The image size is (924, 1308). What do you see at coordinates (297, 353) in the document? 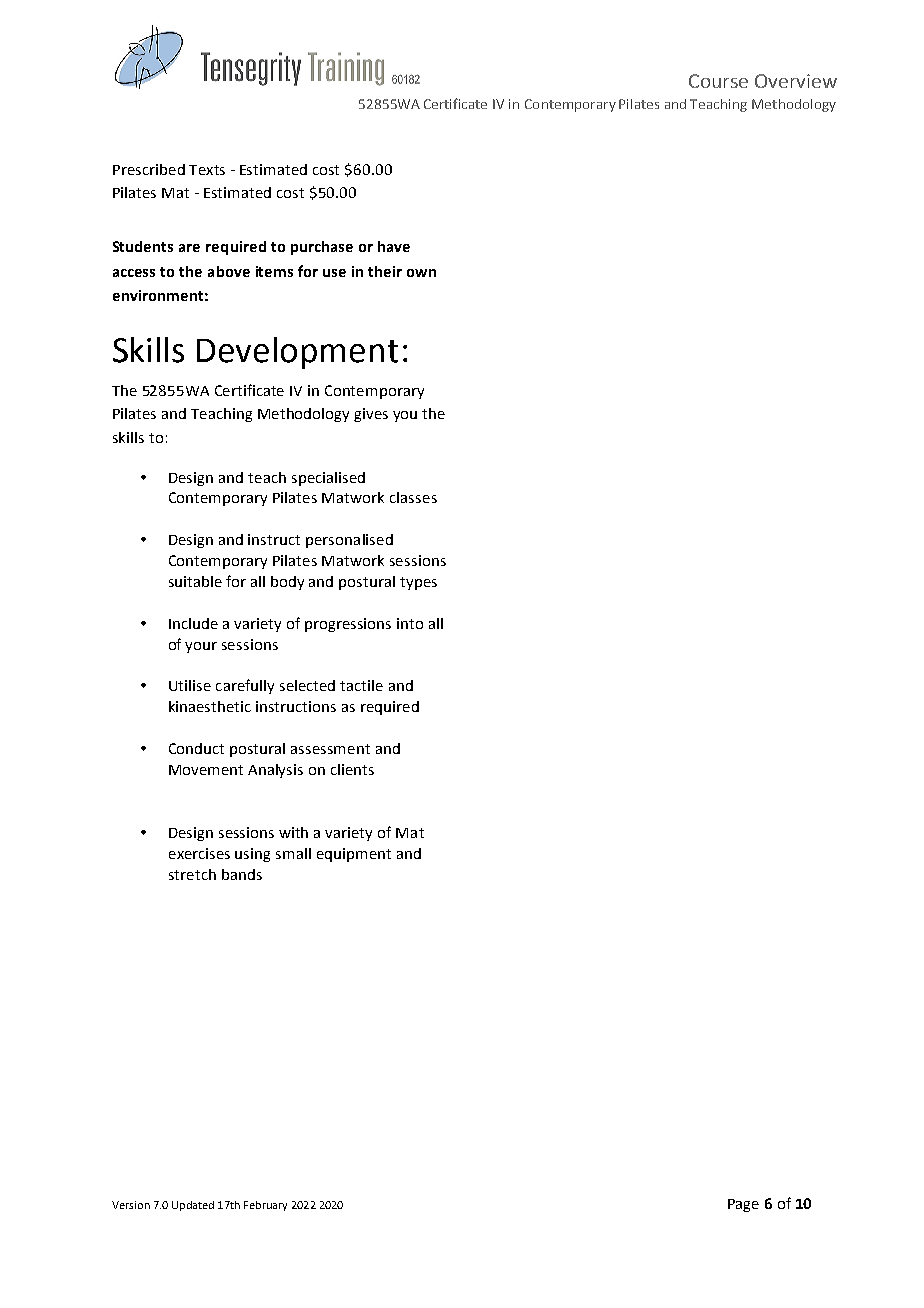
I see `Development` at bounding box center [297, 353].
